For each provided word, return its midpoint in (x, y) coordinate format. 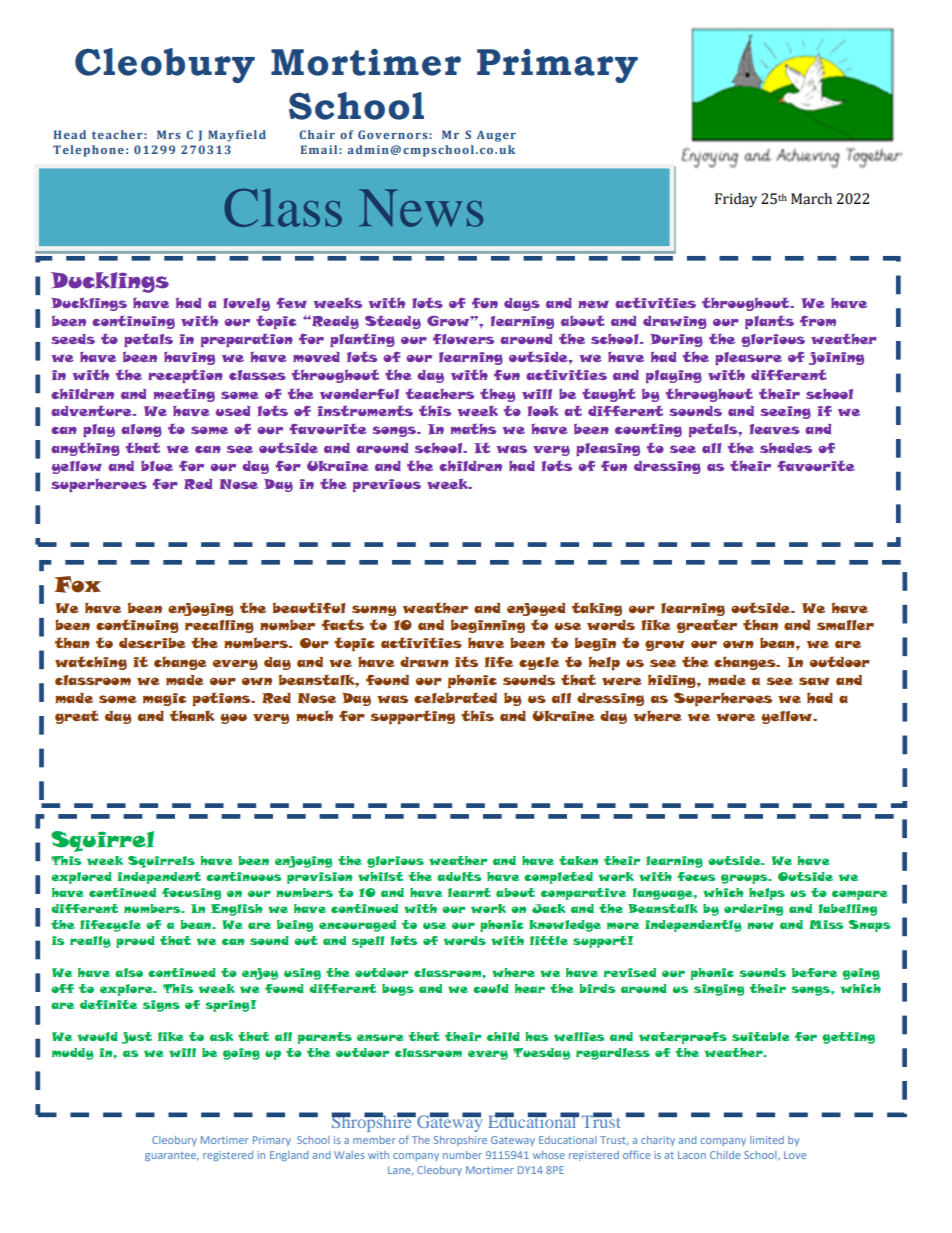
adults (459, 876)
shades (786, 448)
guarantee (172, 1156)
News (421, 208)
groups (745, 879)
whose (549, 1155)
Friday (736, 200)
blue (157, 466)
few (291, 303)
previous (387, 485)
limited (767, 1140)
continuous (243, 876)
